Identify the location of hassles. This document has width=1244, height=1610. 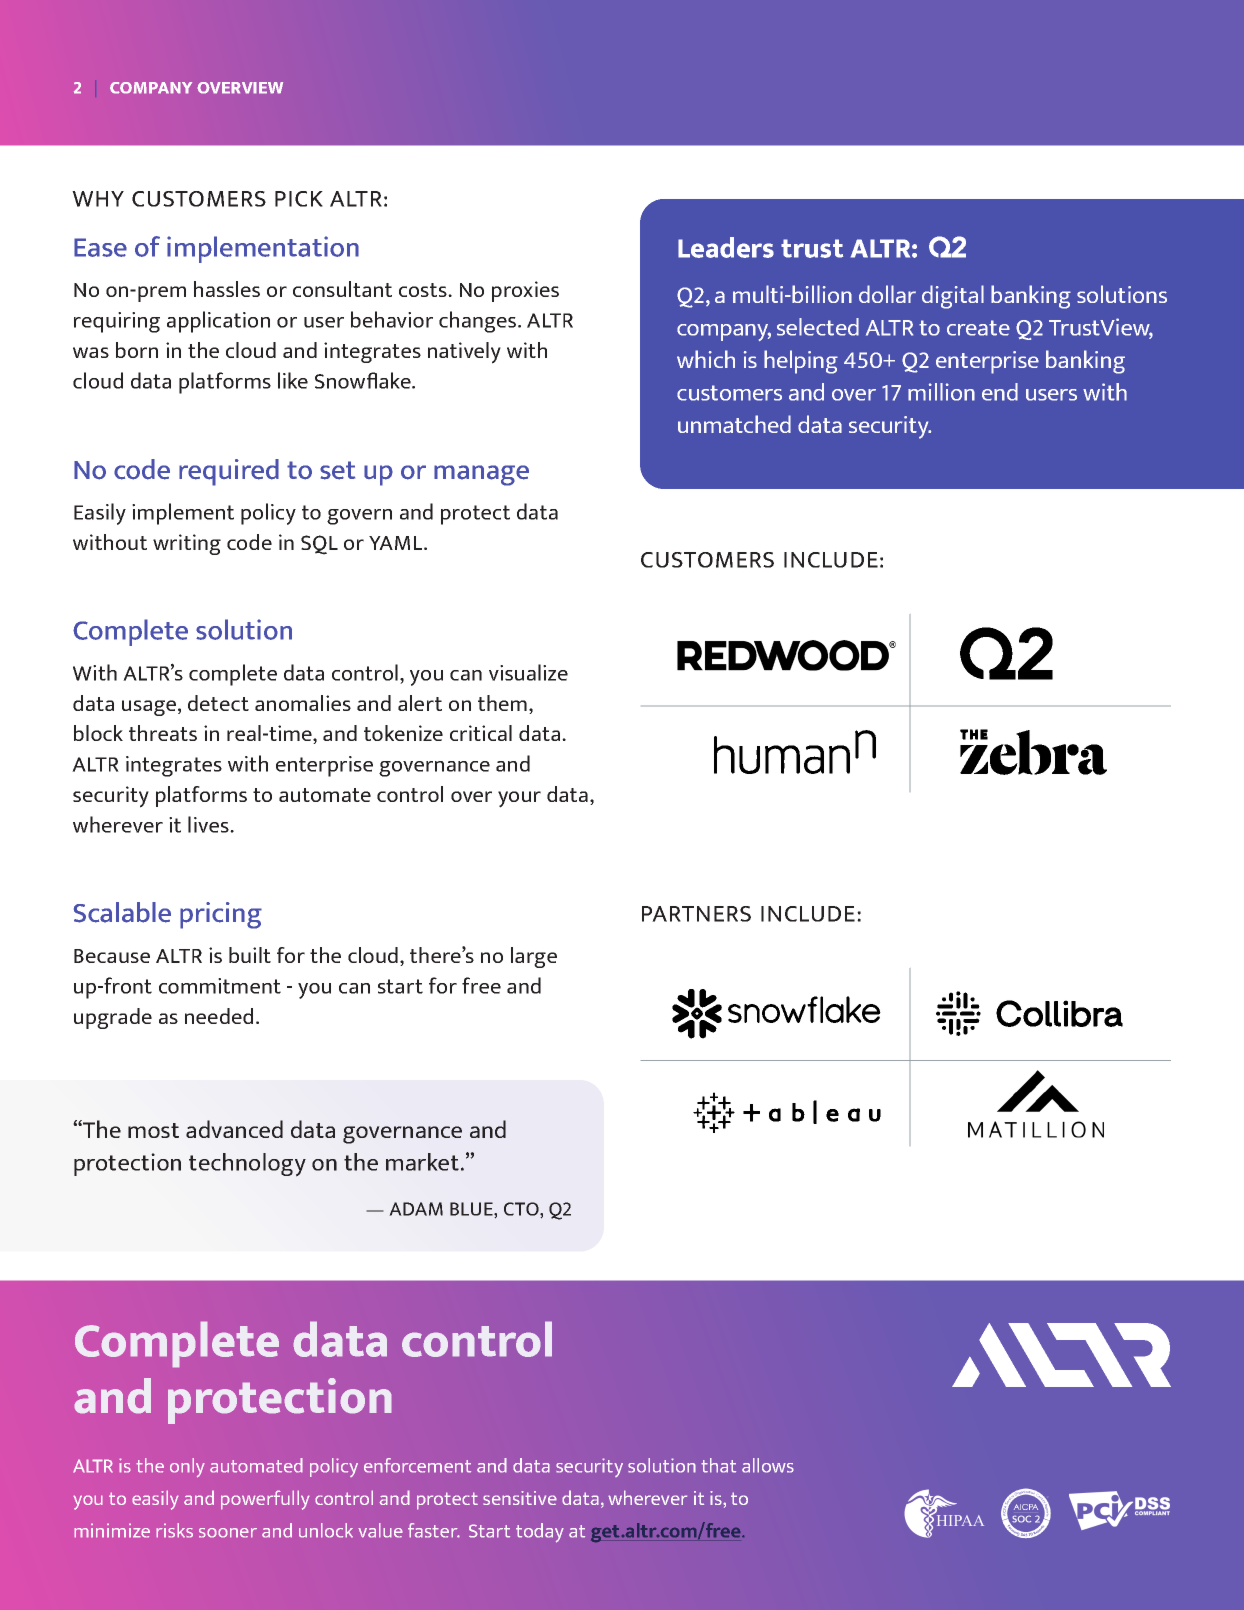
(227, 289).
